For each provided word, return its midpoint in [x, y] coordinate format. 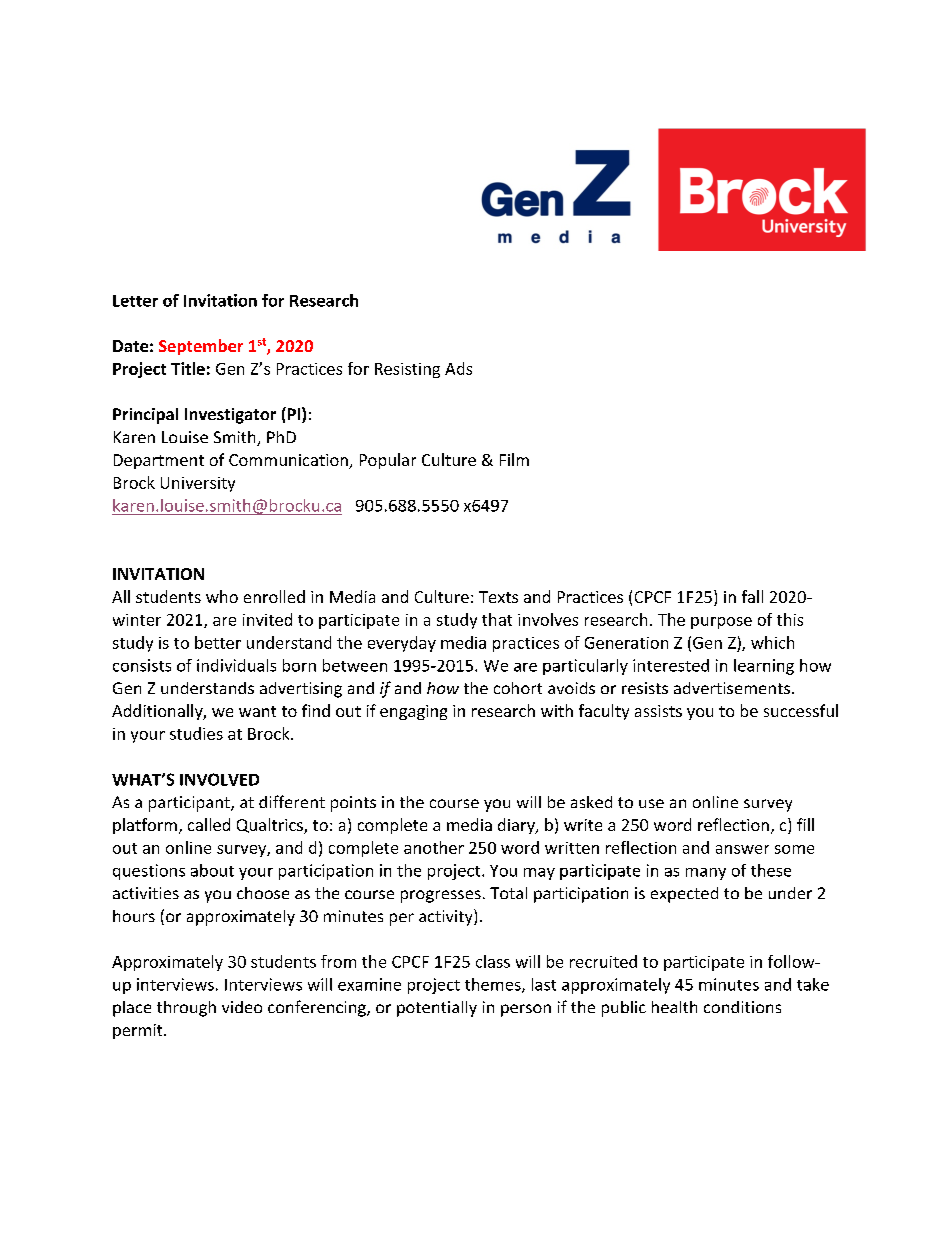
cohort [518, 688]
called [209, 824]
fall [752, 596]
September [201, 347]
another [434, 847]
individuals [236, 665]
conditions [742, 1007]
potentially [437, 1009]
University [198, 484]
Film [514, 459]
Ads [458, 368]
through [186, 1009]
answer [742, 849]
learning [764, 667]
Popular [388, 461]
